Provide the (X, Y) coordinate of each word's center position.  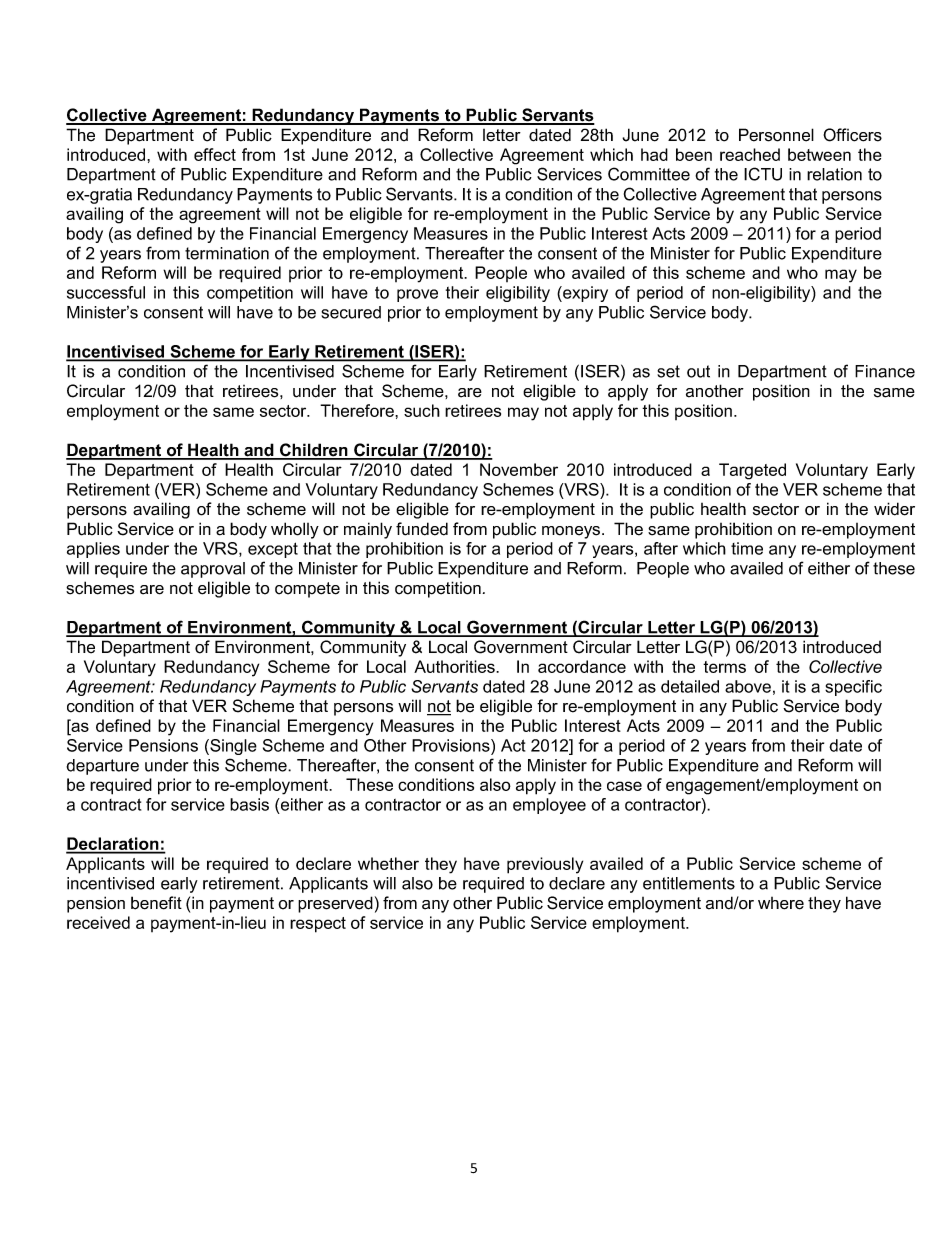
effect (215, 154)
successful (106, 292)
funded (422, 529)
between (819, 154)
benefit (156, 903)
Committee (649, 174)
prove (417, 295)
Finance (885, 371)
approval (213, 570)
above (748, 686)
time (747, 548)
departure (102, 767)
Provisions (452, 745)
